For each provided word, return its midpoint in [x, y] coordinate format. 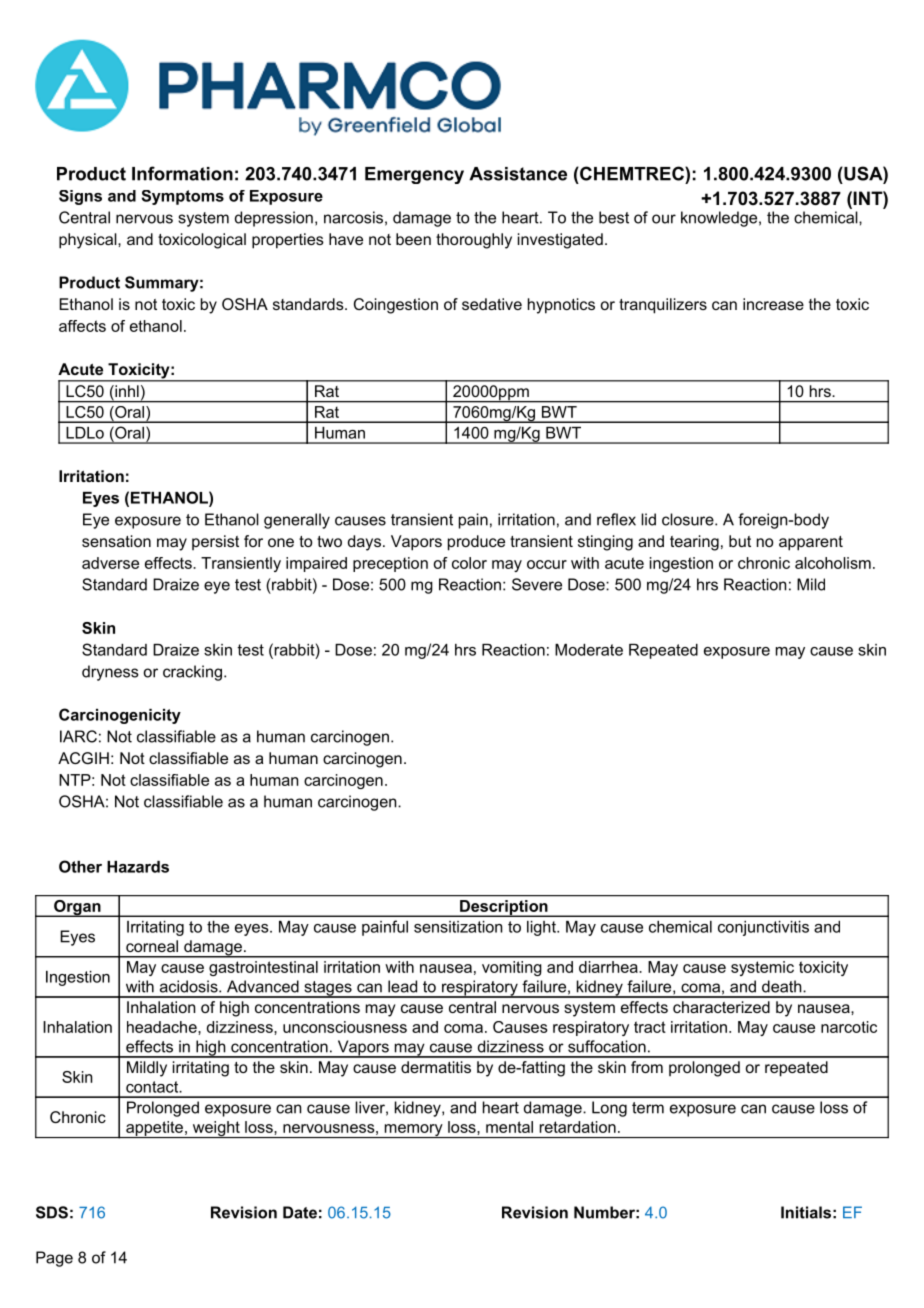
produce [476, 543]
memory [413, 1131]
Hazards [138, 867]
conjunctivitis [763, 928]
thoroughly [474, 241]
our [664, 219]
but [740, 541]
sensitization [458, 927]
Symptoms [182, 197]
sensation [116, 541]
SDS [52, 1212]
